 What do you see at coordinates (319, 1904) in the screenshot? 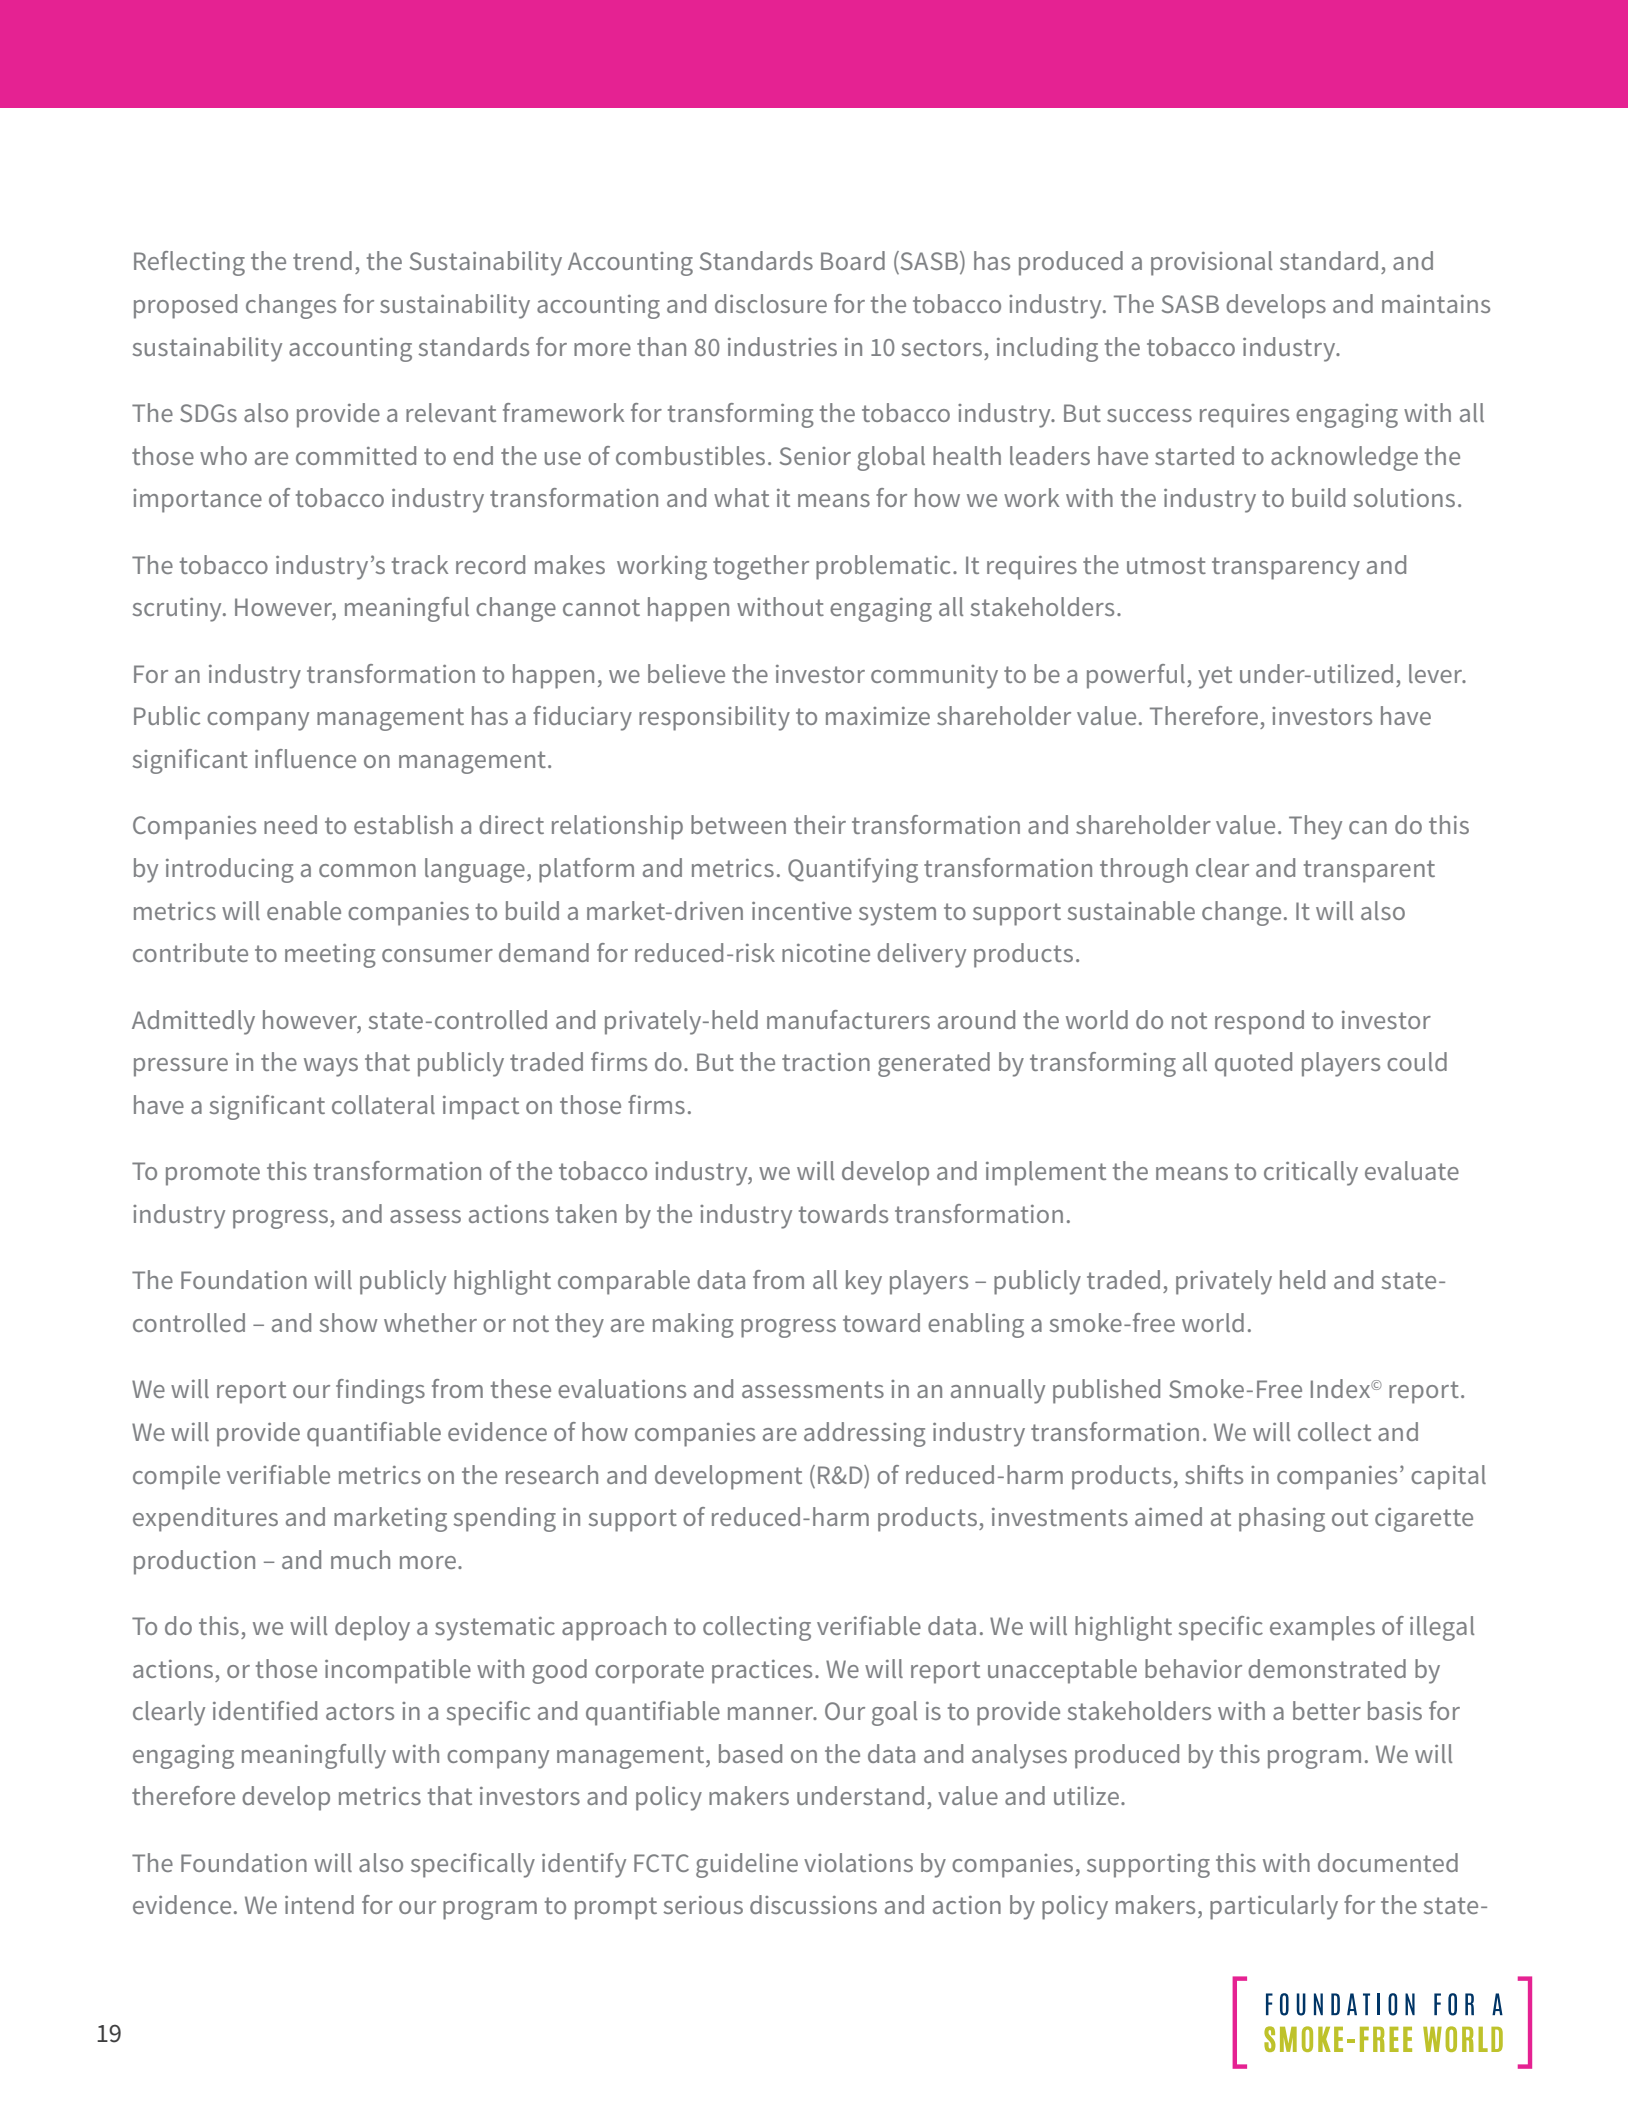
I see `intend` at bounding box center [319, 1904].
